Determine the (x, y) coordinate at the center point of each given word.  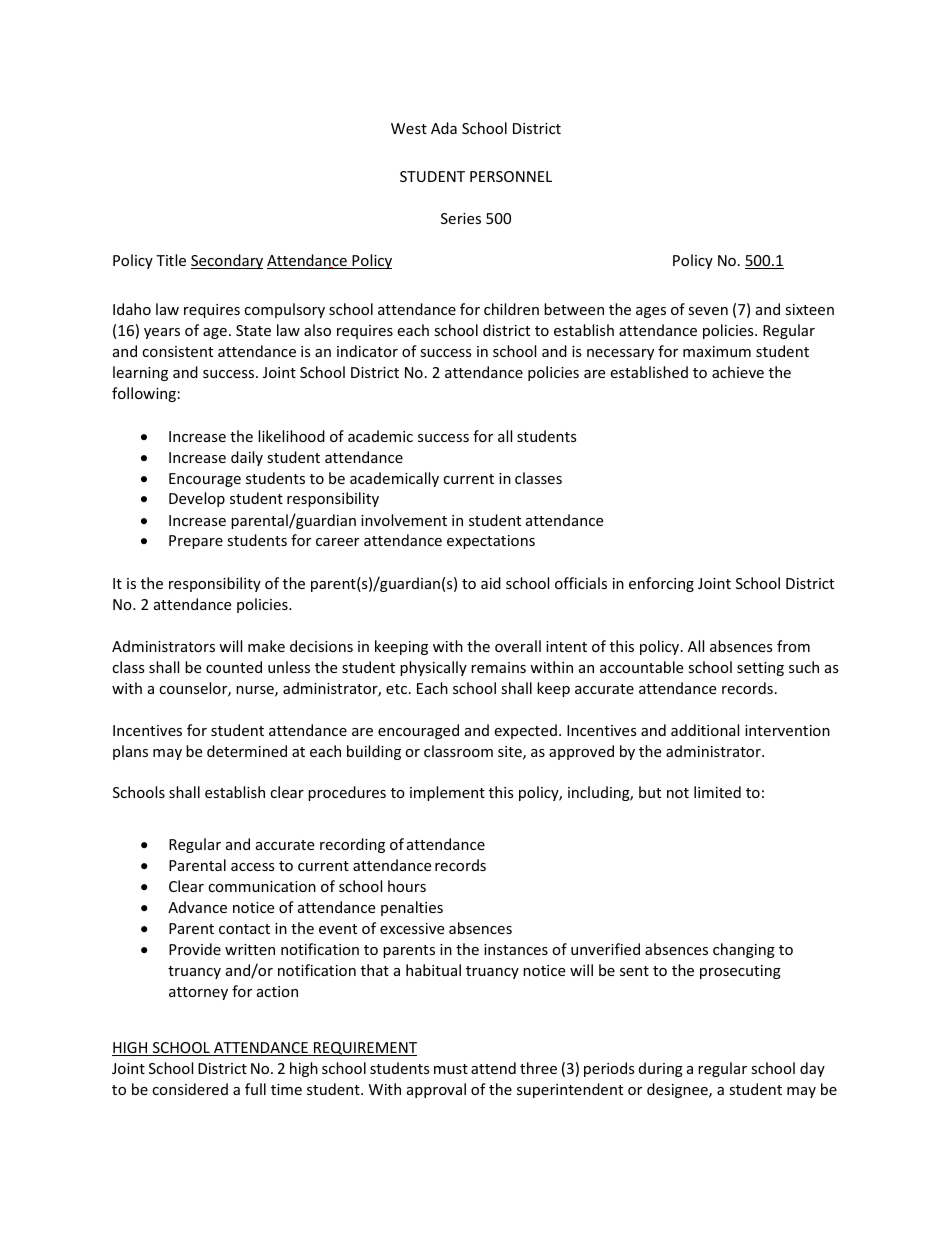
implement (447, 793)
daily (247, 458)
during (661, 1069)
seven (708, 311)
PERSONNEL (511, 176)
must (451, 1069)
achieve (738, 372)
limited (717, 792)
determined (247, 751)
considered (190, 1089)
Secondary (227, 261)
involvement (404, 520)
